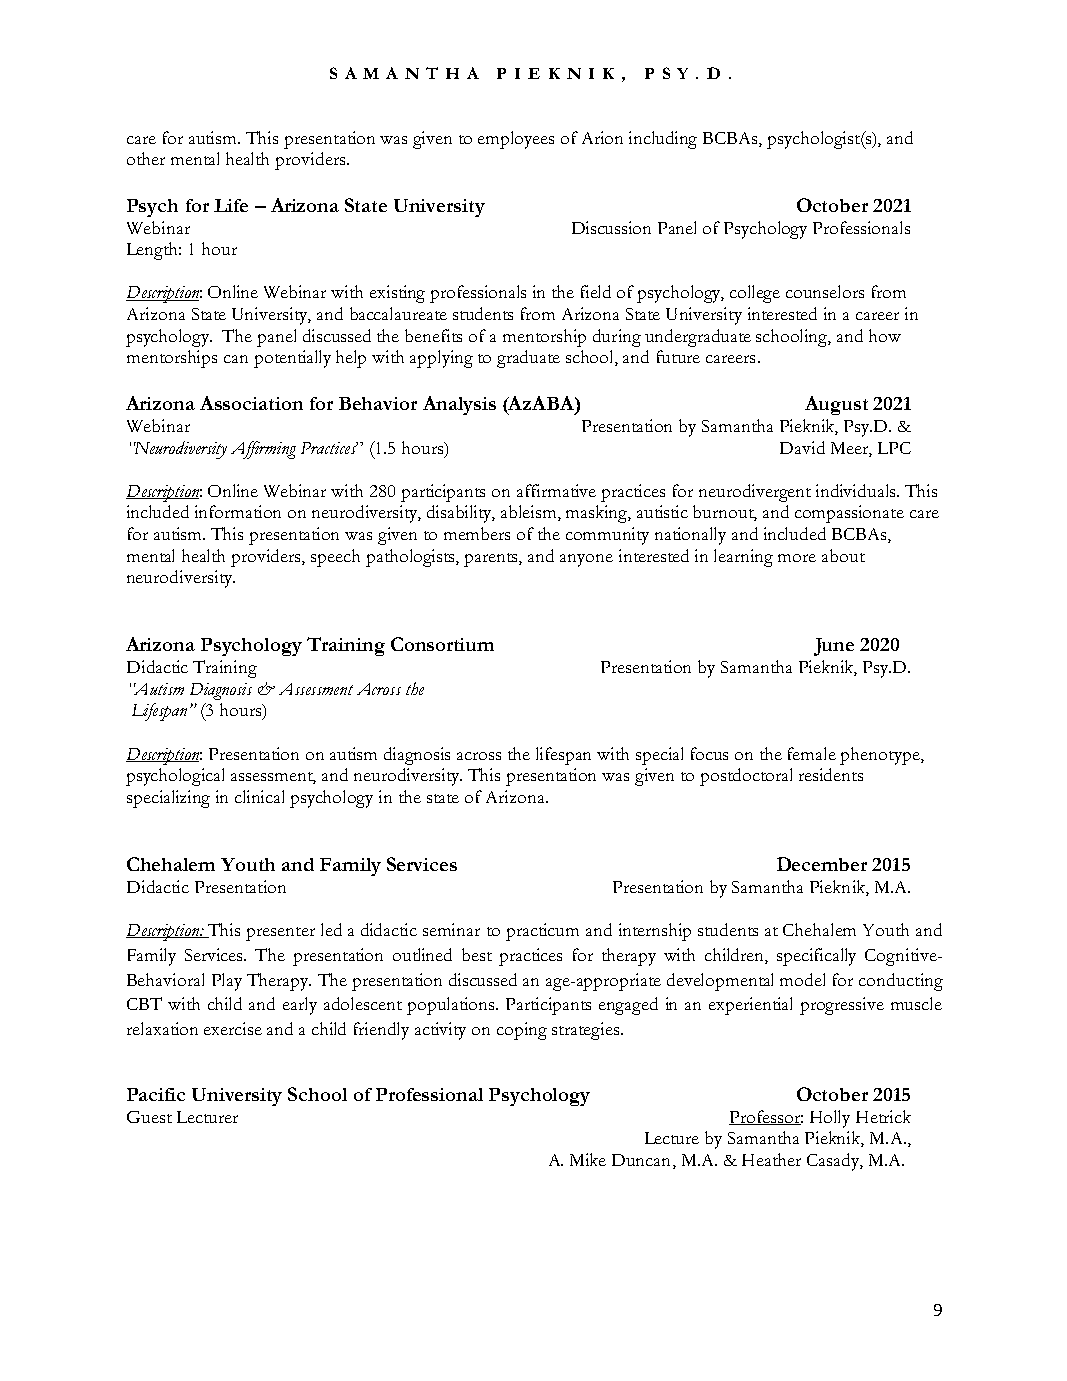 The width and height of the screenshot is (1067, 1381). Describe the element at coordinates (251, 403) in the screenshot. I see `Association` at that location.
